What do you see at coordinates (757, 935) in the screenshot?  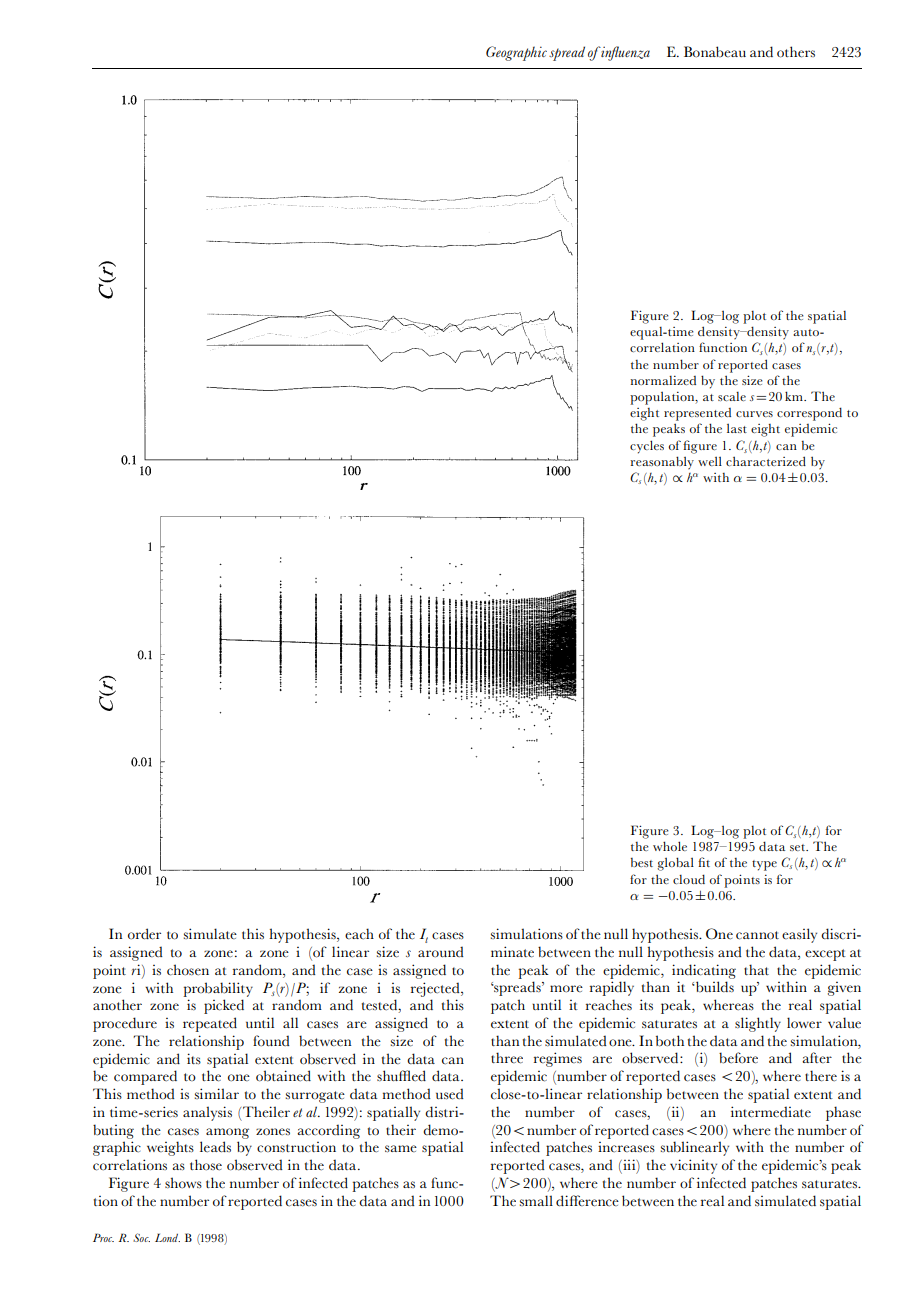 I see `cannot` at bounding box center [757, 935].
